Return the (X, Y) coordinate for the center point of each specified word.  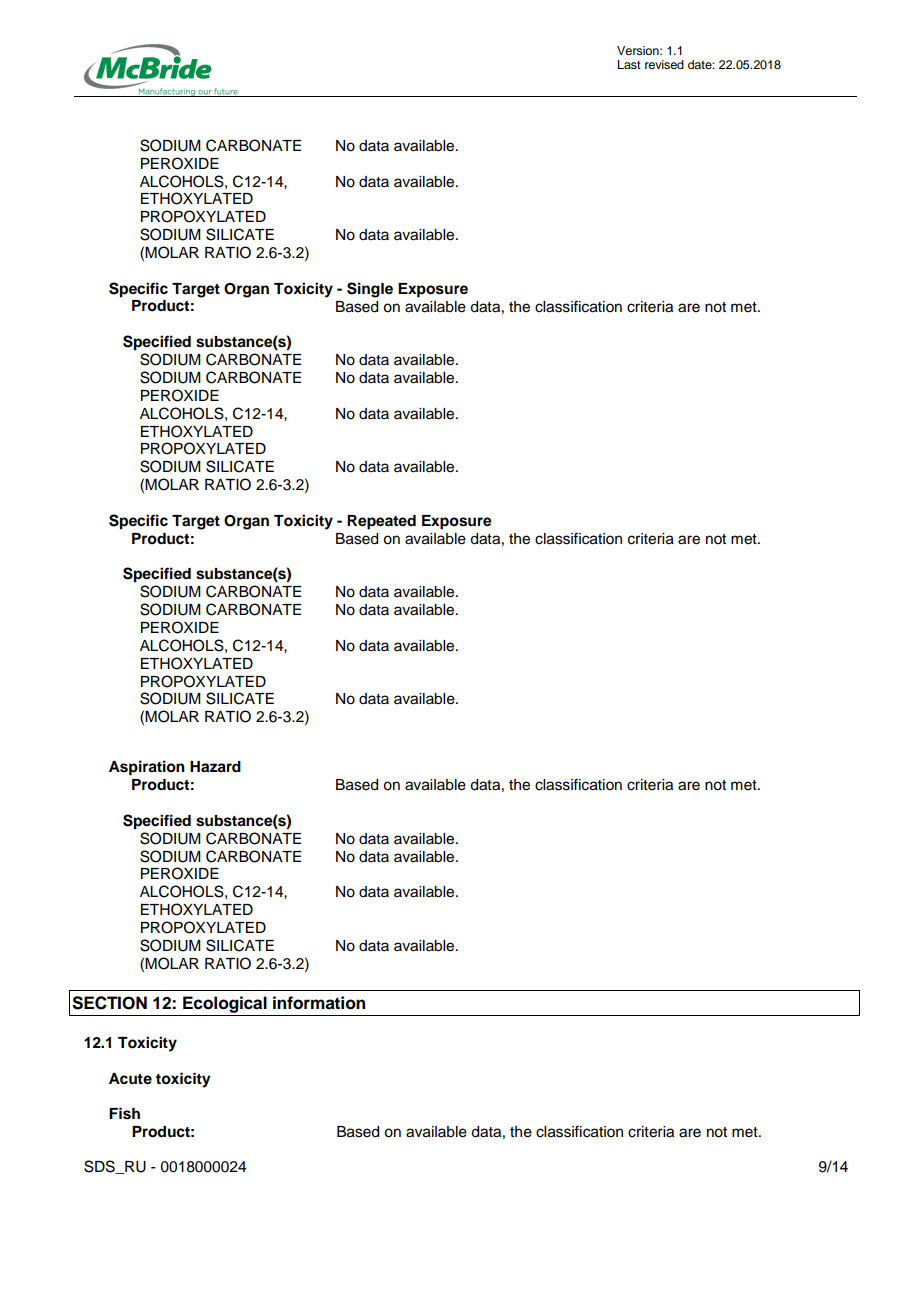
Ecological (225, 1004)
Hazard (215, 767)
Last (629, 64)
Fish (124, 1113)
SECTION (109, 1003)
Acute (130, 1079)
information (319, 1003)
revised (664, 64)
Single (370, 290)
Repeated (381, 522)
